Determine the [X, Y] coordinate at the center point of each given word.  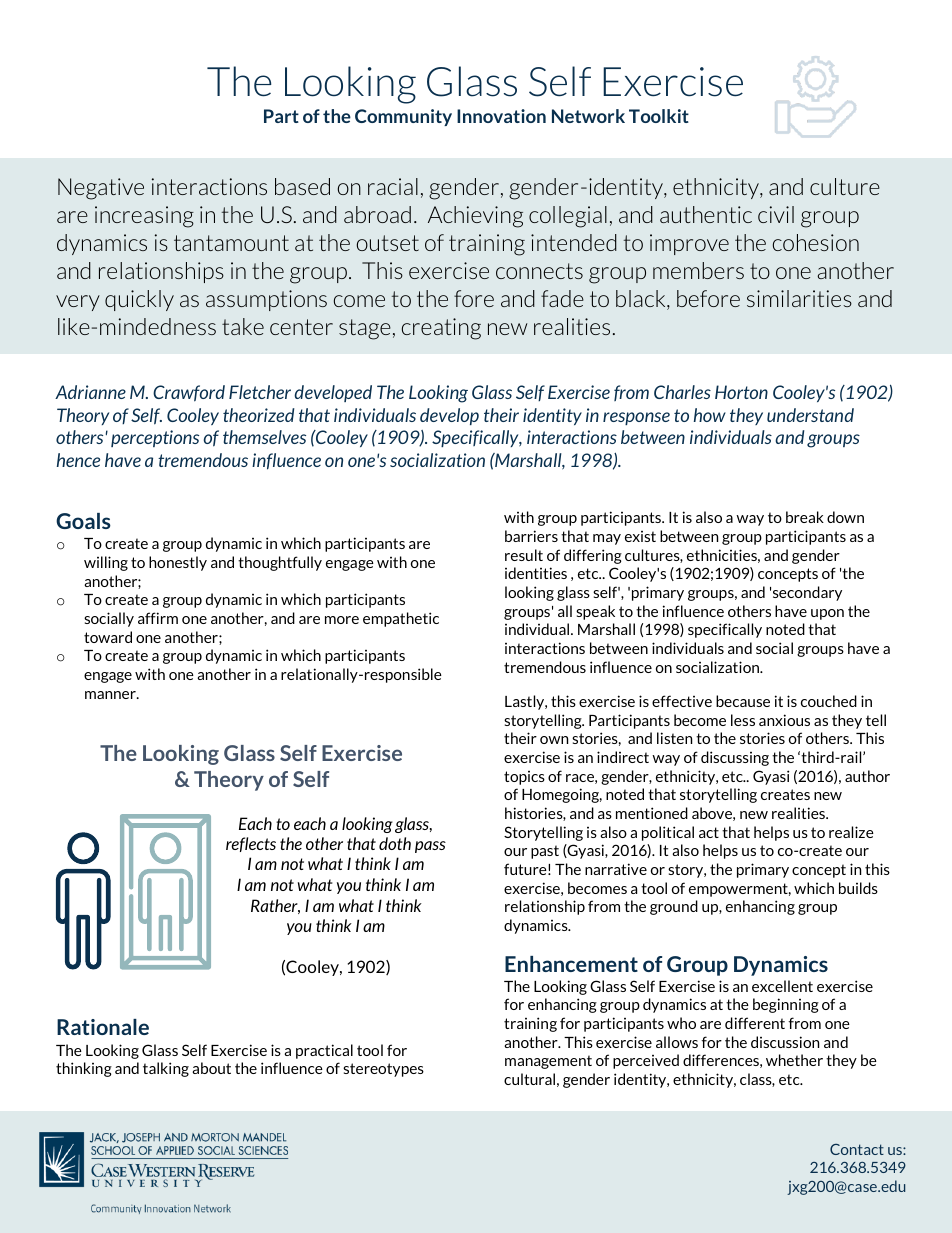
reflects [251, 844]
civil [776, 214]
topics [524, 778]
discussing [735, 758]
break [805, 517]
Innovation [501, 116]
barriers [531, 536]
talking [166, 1069]
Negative [101, 189]
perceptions [155, 438]
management [548, 1062]
